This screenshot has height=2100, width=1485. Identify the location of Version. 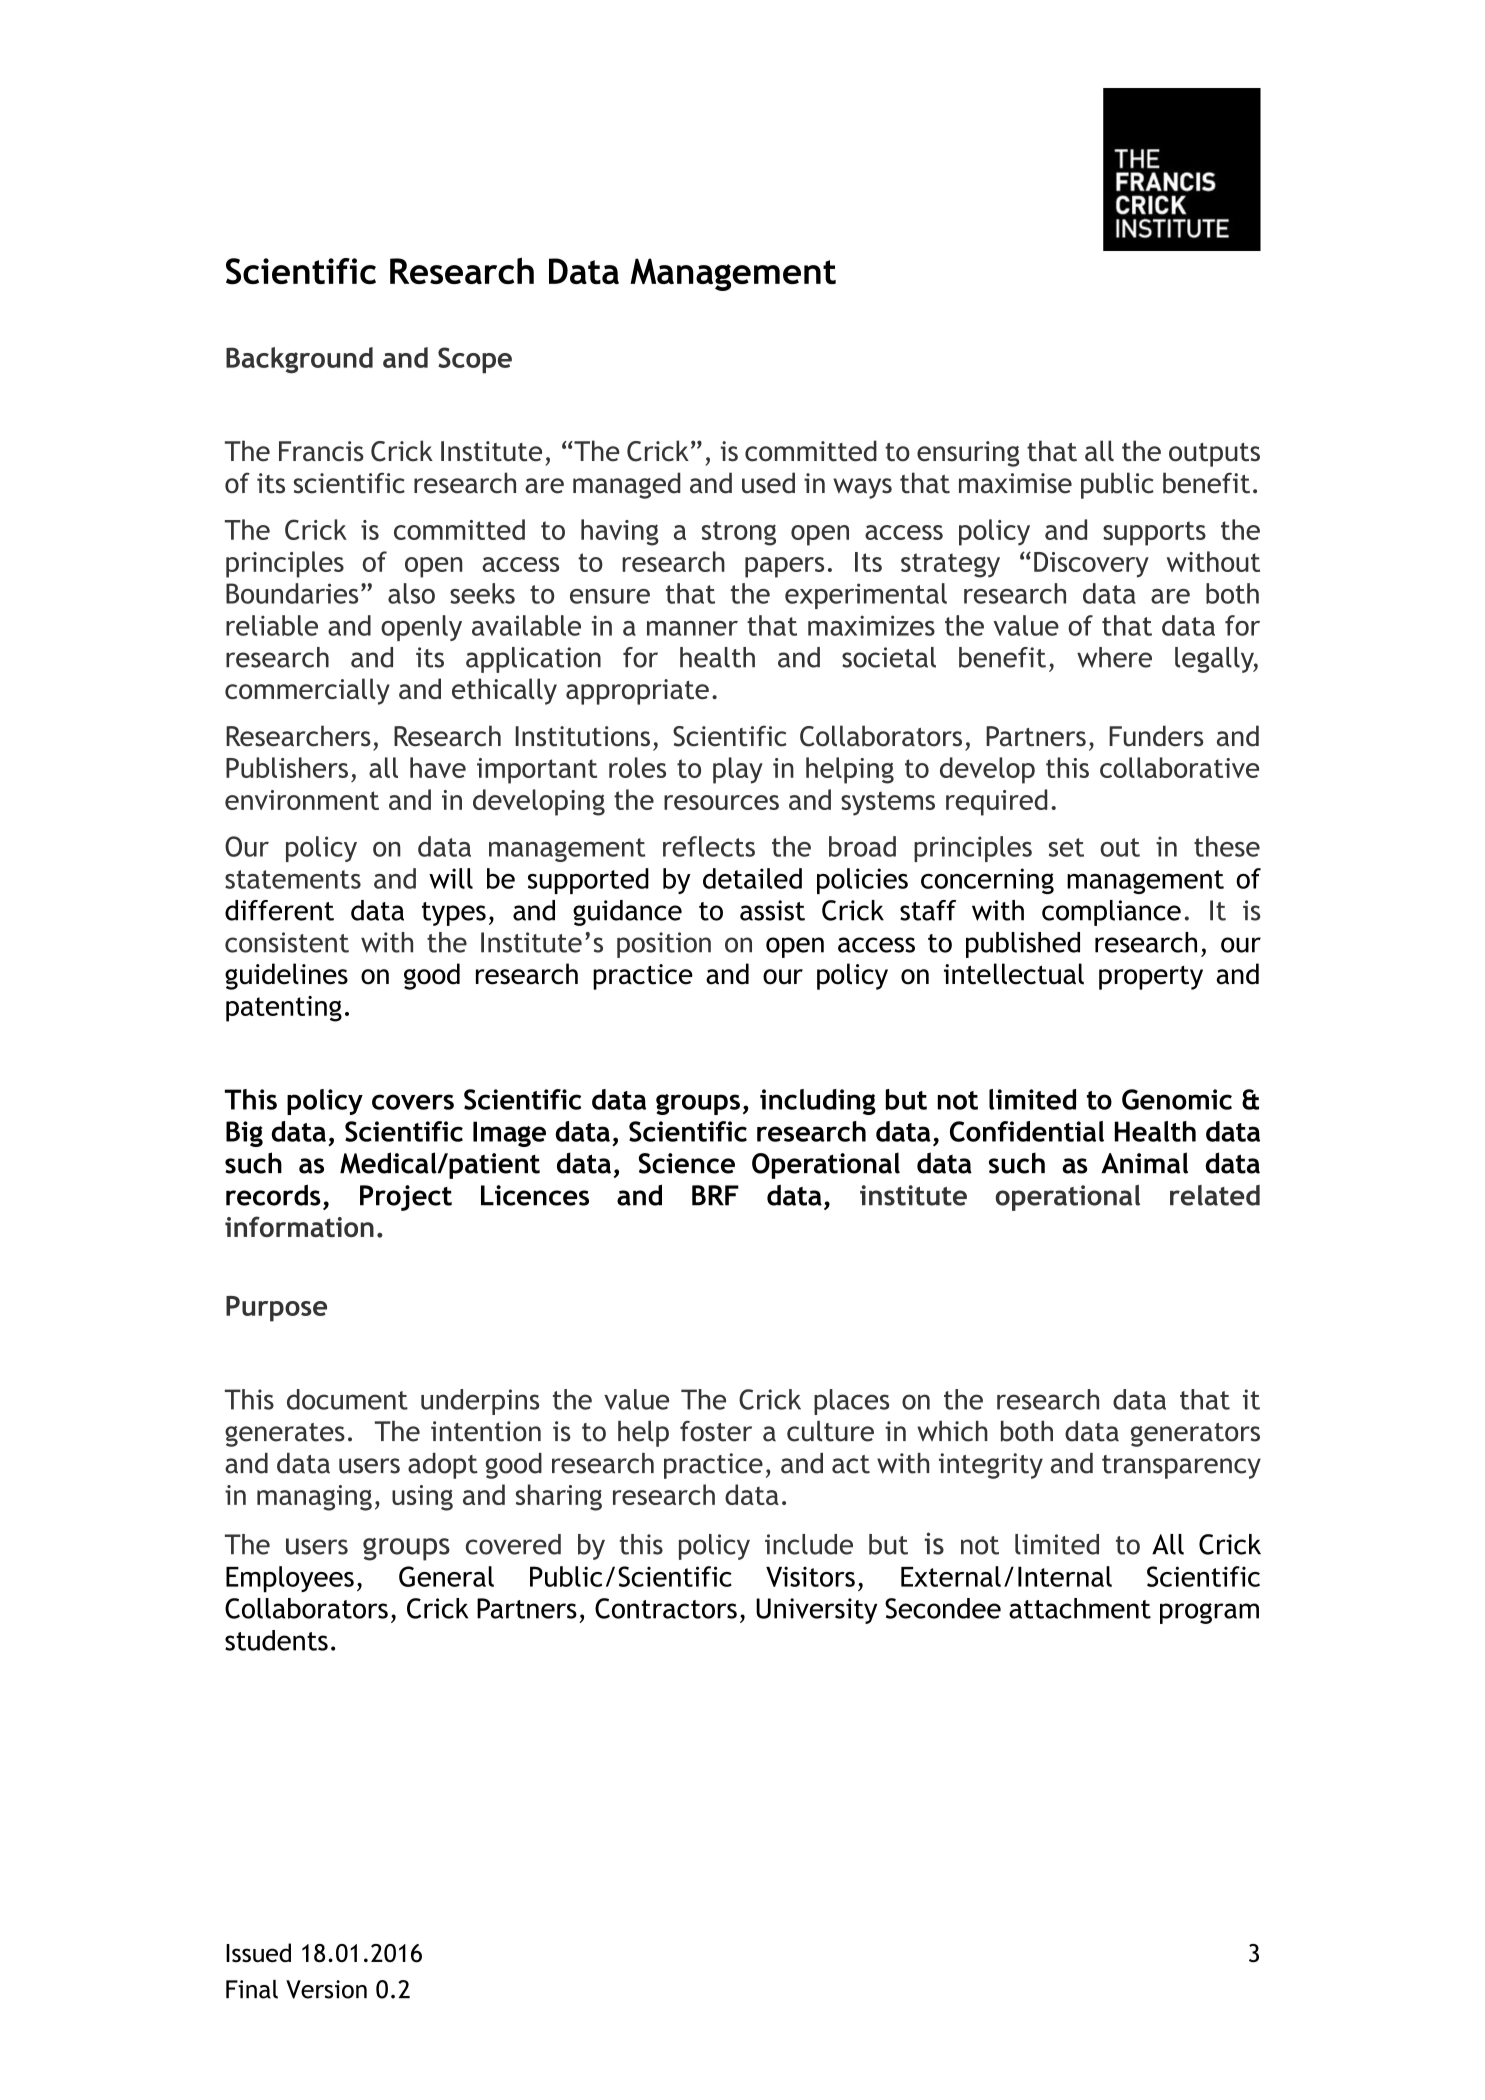
(326, 1989).
